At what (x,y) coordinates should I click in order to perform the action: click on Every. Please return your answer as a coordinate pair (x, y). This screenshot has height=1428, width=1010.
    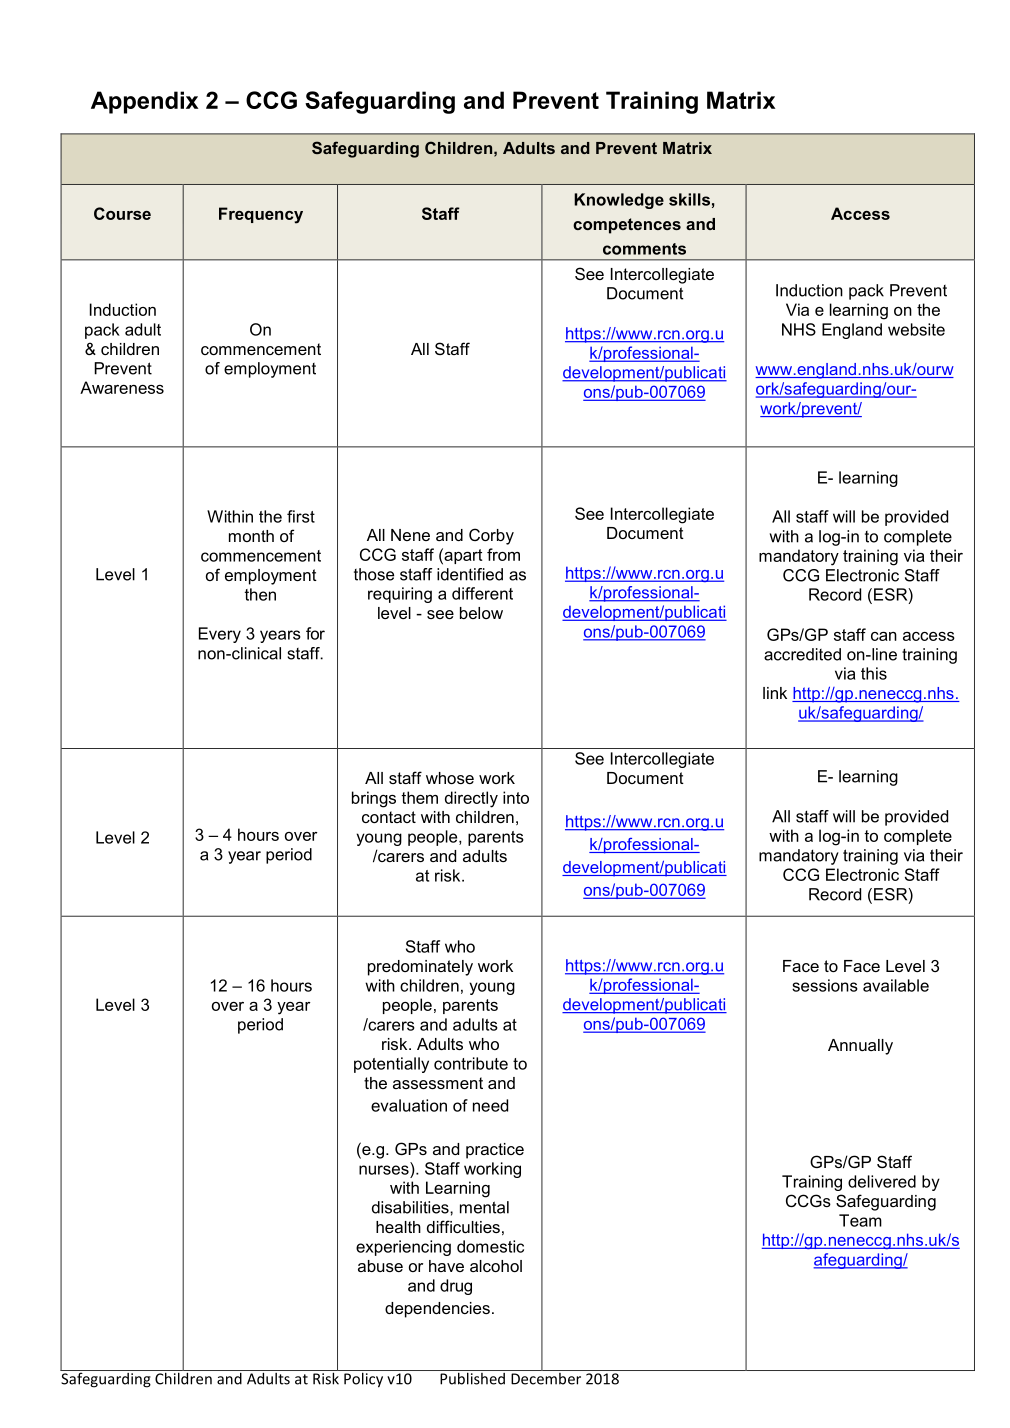
    Looking at the image, I should click on (220, 635).
